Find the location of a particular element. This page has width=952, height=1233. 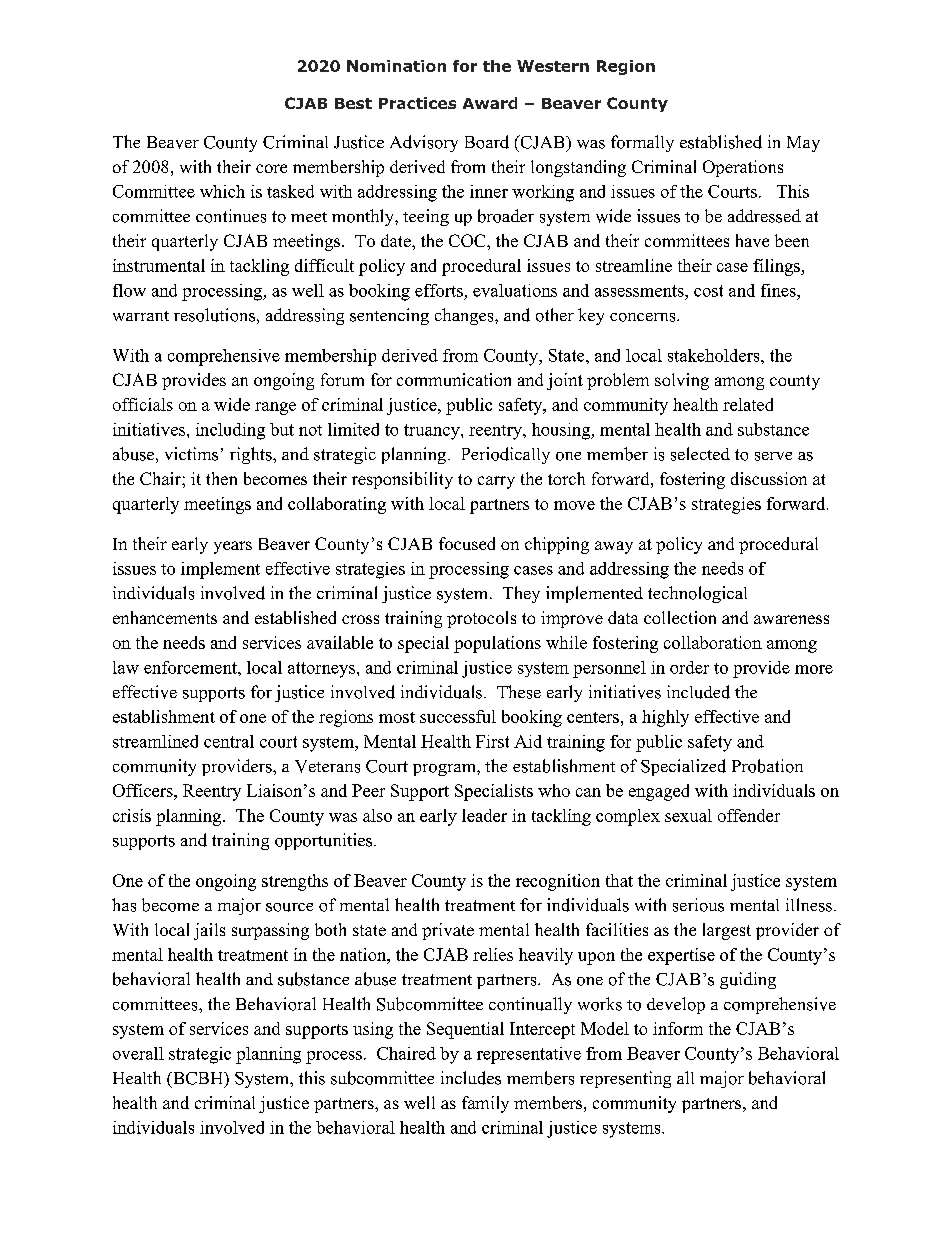

truancy is located at coordinates (433, 432).
